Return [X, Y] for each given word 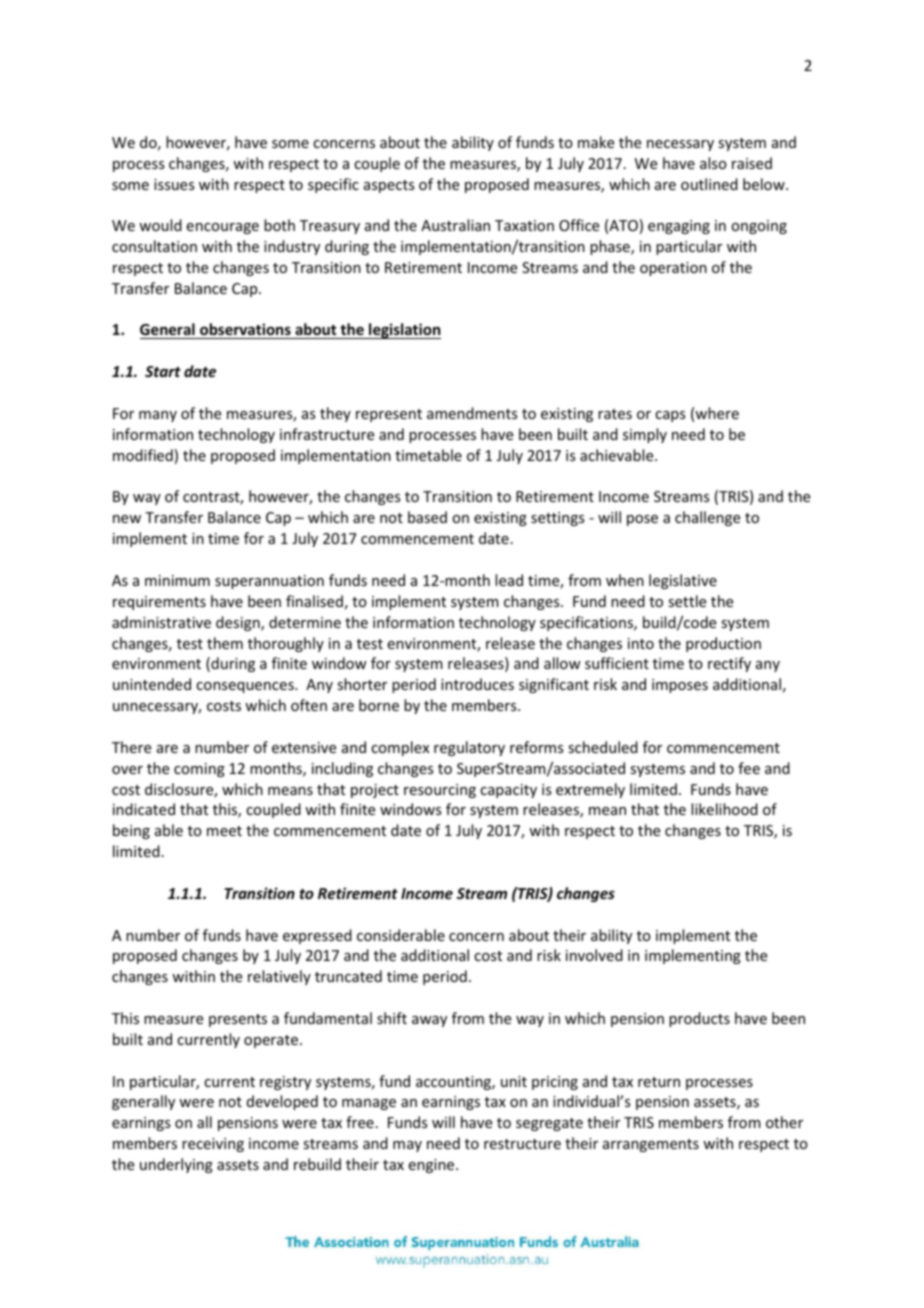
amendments [472, 413]
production [723, 644]
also [713, 163]
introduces [477, 684]
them [225, 643]
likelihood [724, 809]
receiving [213, 1145]
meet [224, 831]
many [158, 416]
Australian [455, 225]
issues [174, 184]
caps [670, 416]
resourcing [440, 791]
